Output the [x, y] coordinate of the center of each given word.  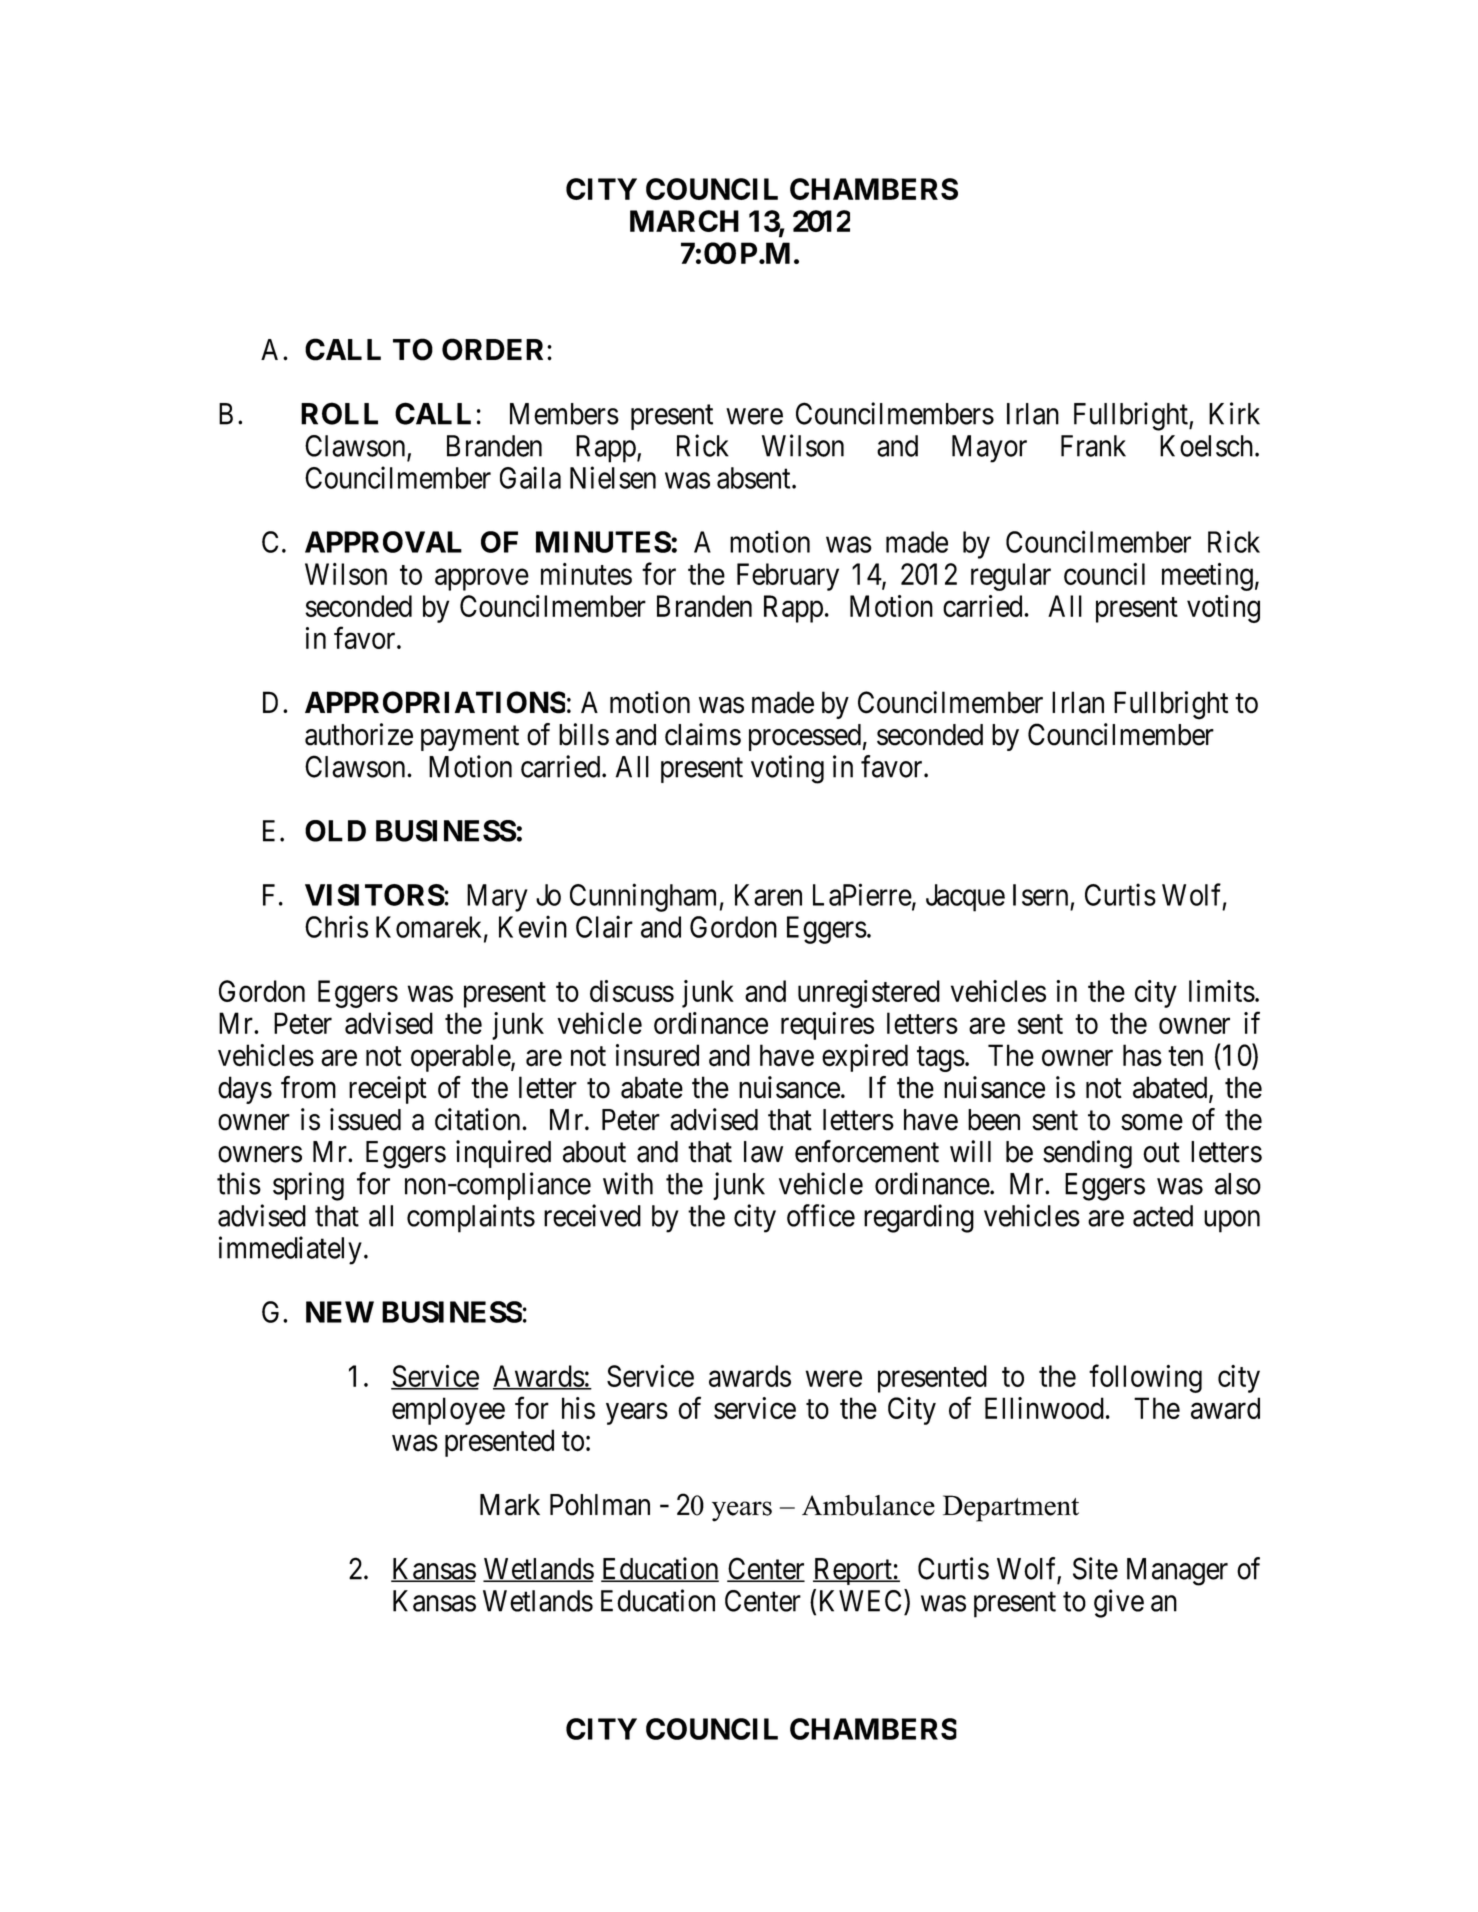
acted [1163, 1216]
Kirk [1234, 413]
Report [853, 1571]
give [1119, 1603]
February [788, 577]
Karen [768, 895]
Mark [510, 1505]
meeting [1207, 577]
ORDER [495, 349]
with [628, 1183]
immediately [290, 1250]
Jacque [965, 898]
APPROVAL [383, 542]
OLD [335, 831]
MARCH [684, 221]
